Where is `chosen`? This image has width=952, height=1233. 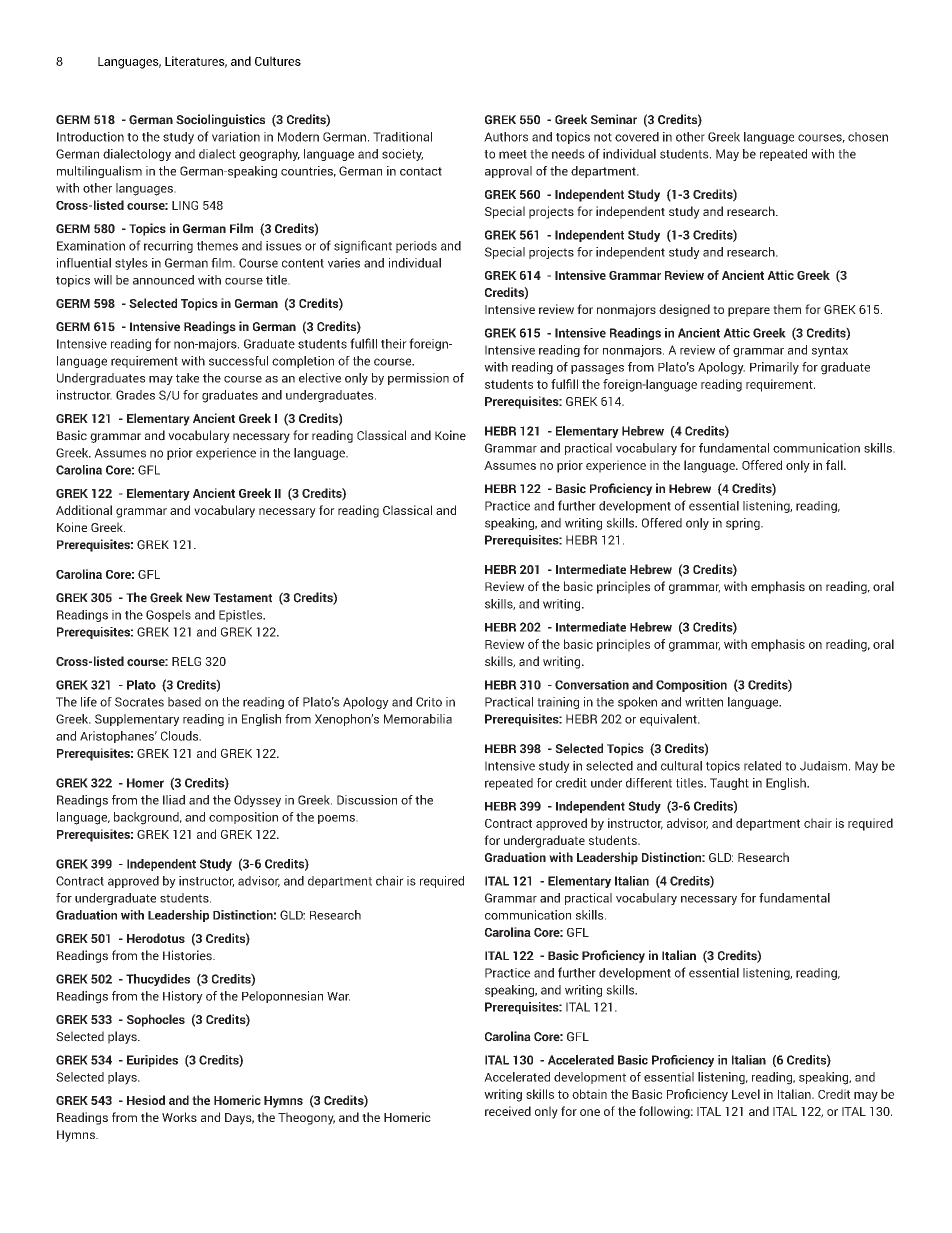
chosen is located at coordinates (868, 137).
